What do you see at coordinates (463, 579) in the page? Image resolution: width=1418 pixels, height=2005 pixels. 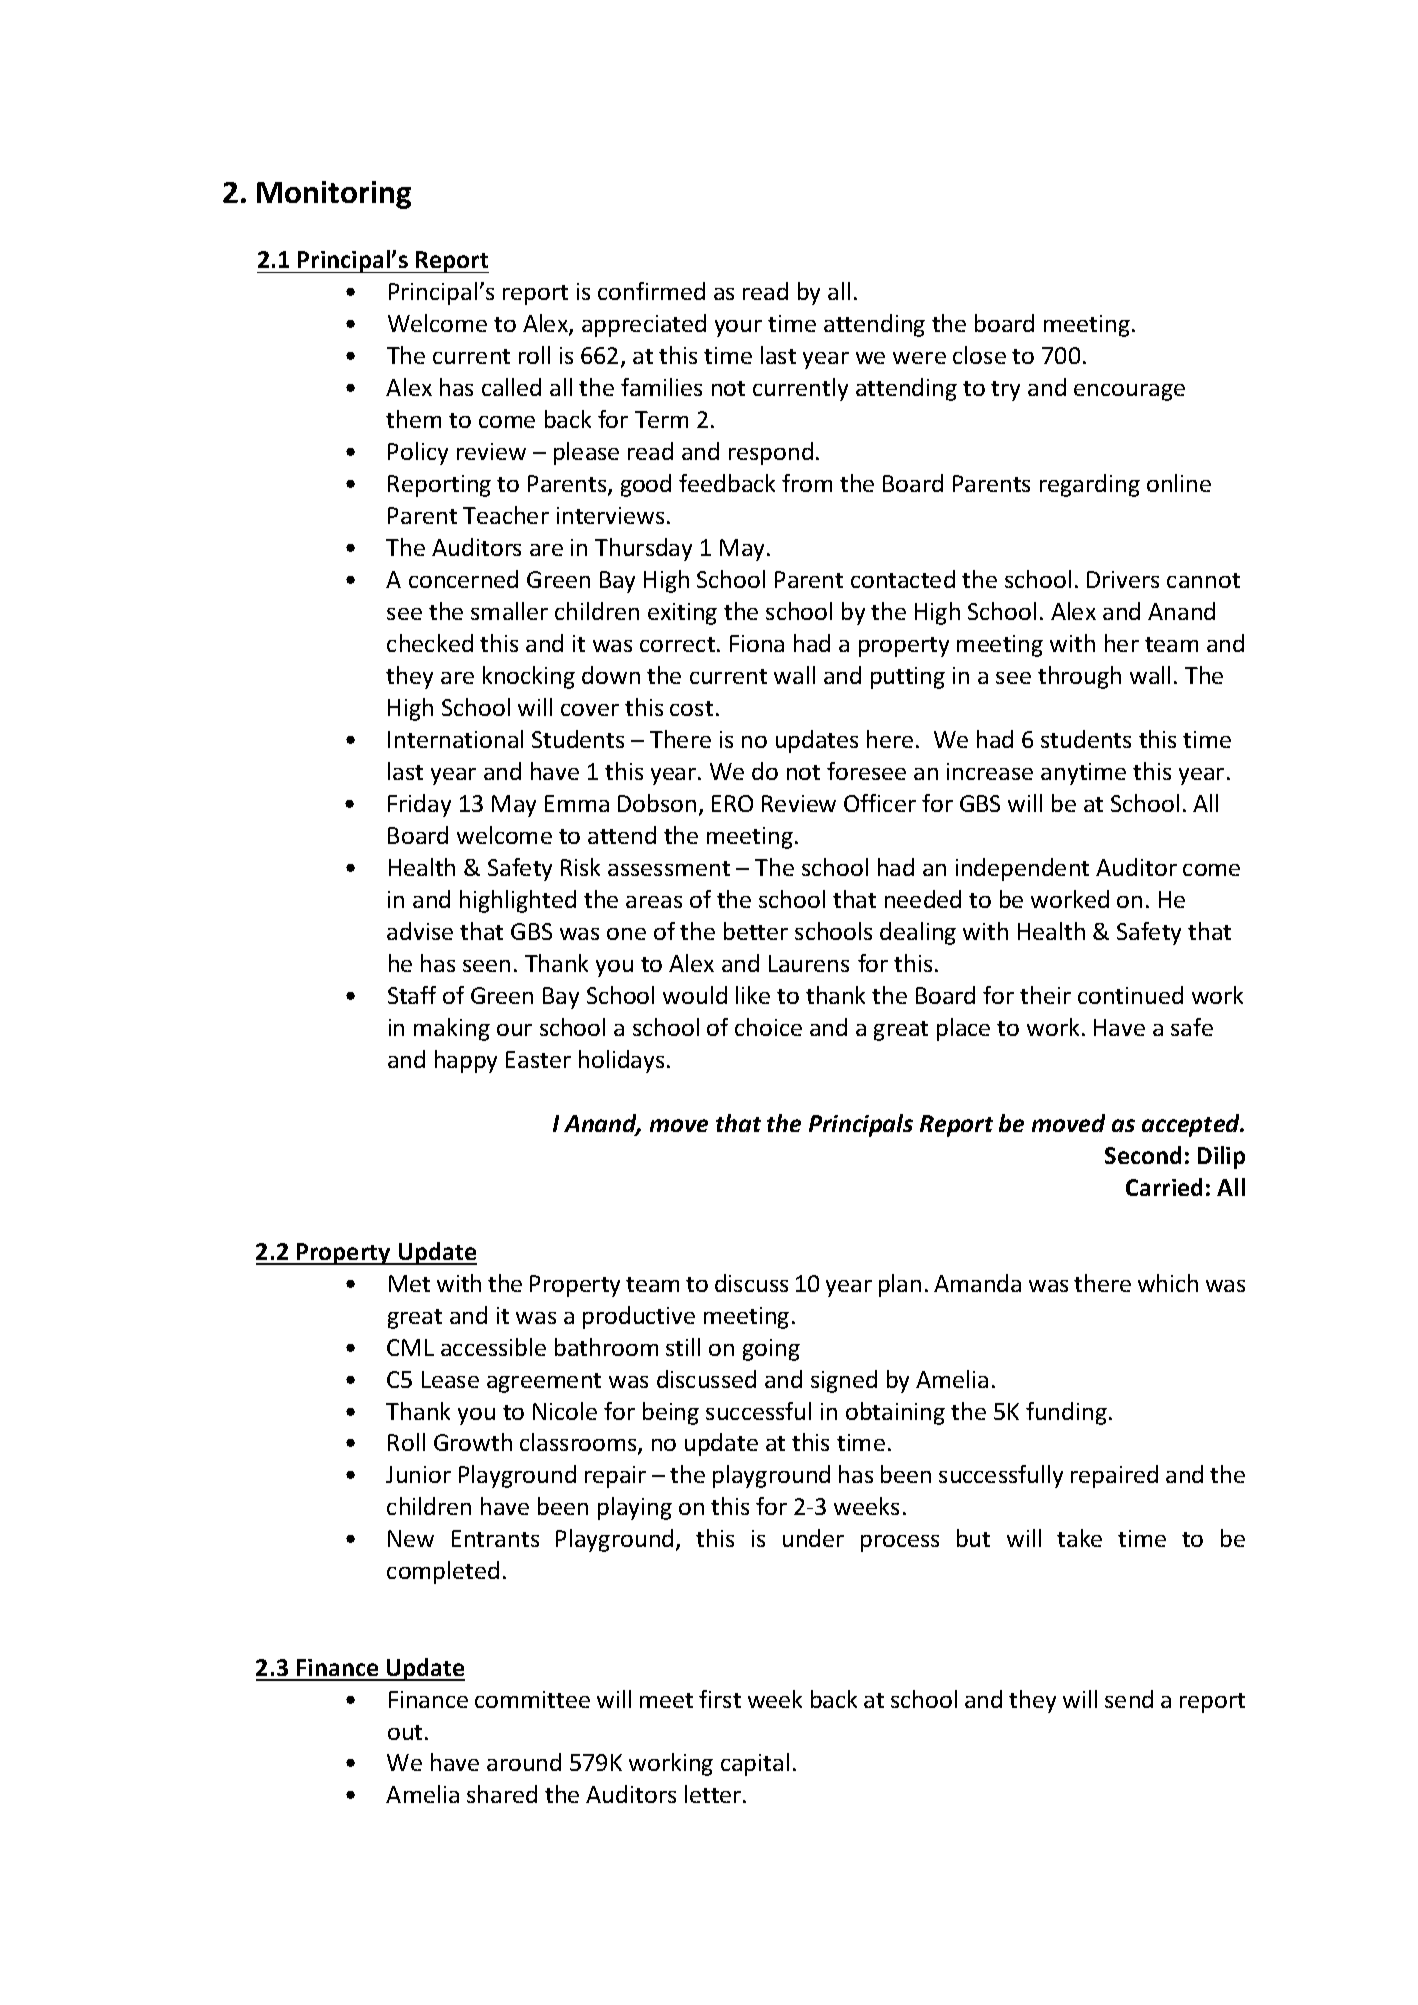 I see `concerned` at bounding box center [463, 579].
